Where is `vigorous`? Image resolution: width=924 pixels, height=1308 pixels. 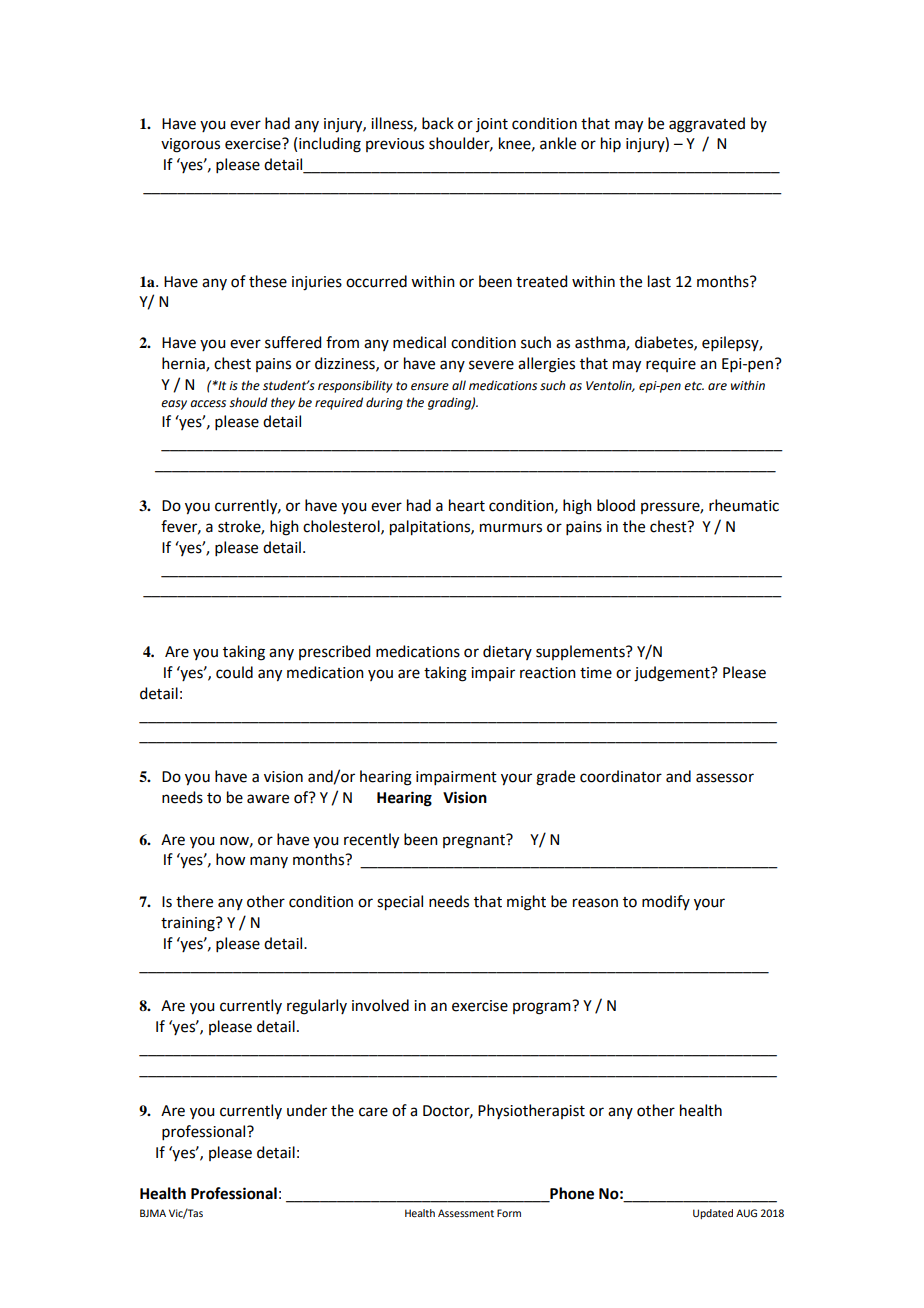
vigorous is located at coordinates (190, 145).
